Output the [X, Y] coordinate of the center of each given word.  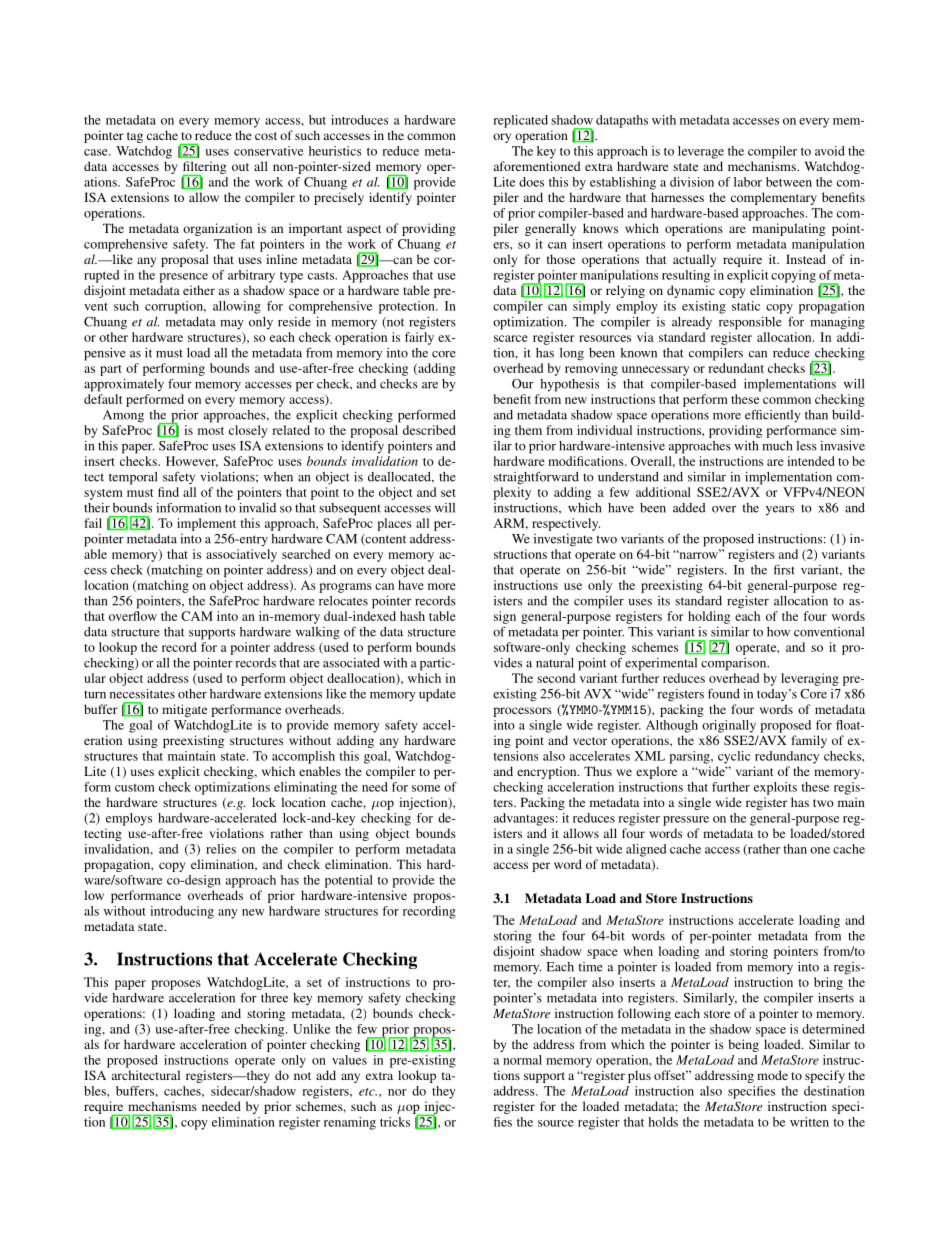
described [429, 430]
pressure [686, 821]
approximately [124, 385]
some [426, 788]
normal [522, 1060]
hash [412, 616]
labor [748, 182]
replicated [520, 121]
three [274, 998]
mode [772, 1075]
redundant [736, 368]
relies [221, 849]
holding [709, 617]
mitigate [184, 710]
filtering [204, 169]
